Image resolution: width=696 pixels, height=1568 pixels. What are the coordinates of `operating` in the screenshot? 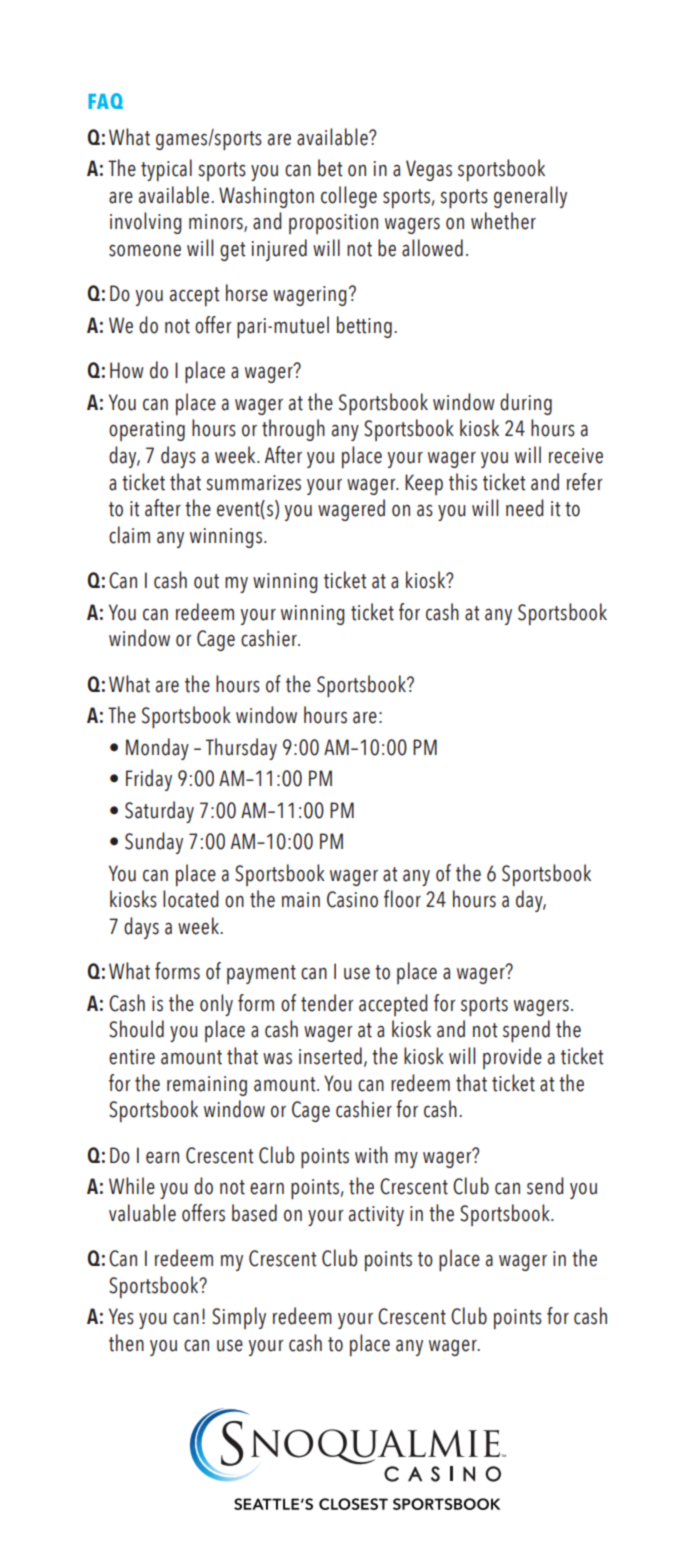 It's located at (147, 431).
